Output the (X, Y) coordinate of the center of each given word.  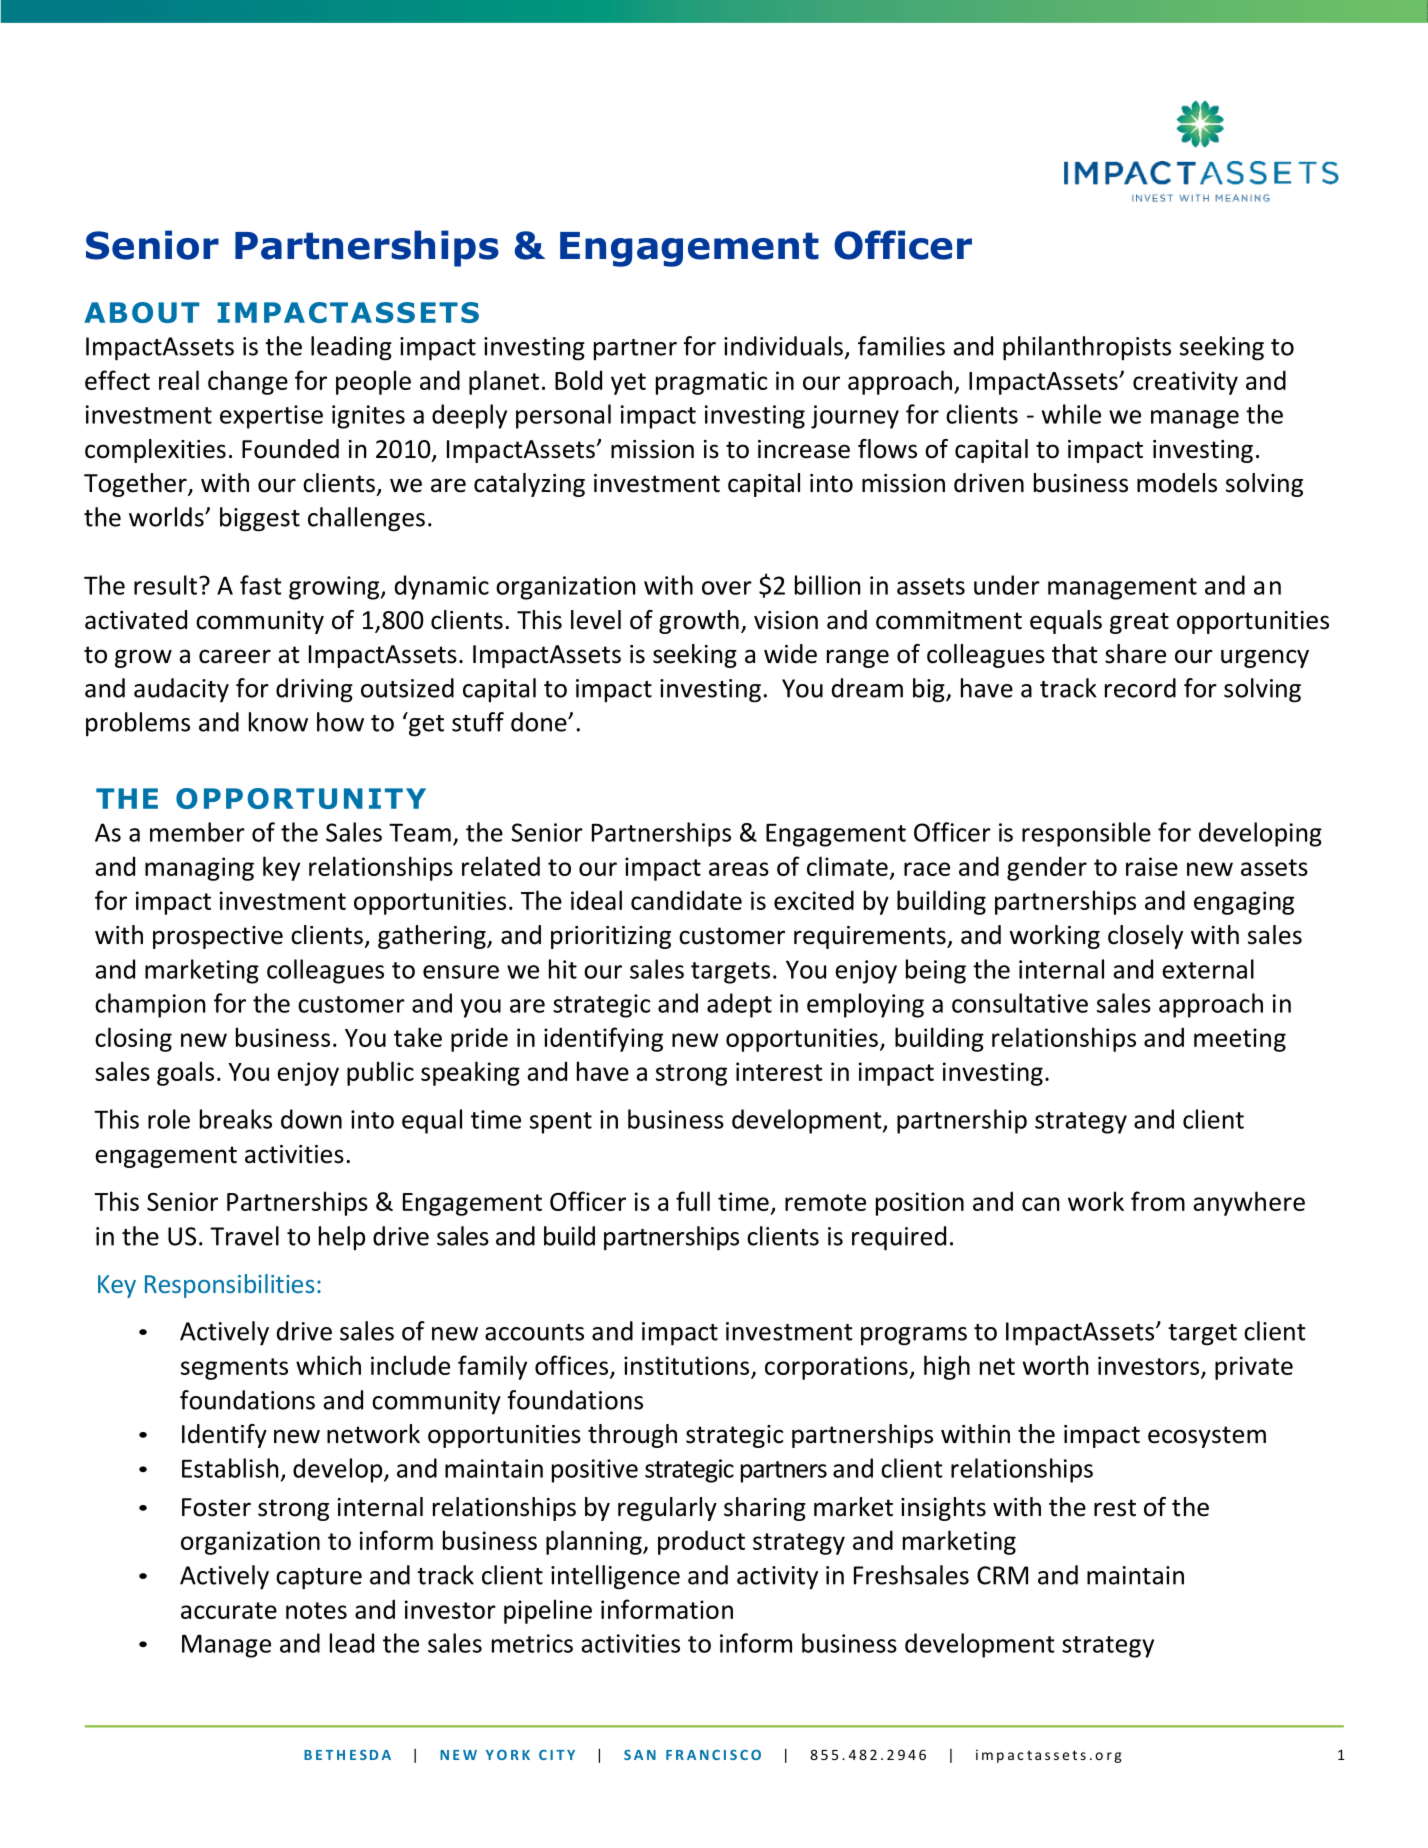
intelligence (615, 1577)
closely (1145, 937)
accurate (229, 1610)
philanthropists (1087, 348)
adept (739, 1005)
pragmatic (711, 383)
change (248, 382)
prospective (218, 937)
